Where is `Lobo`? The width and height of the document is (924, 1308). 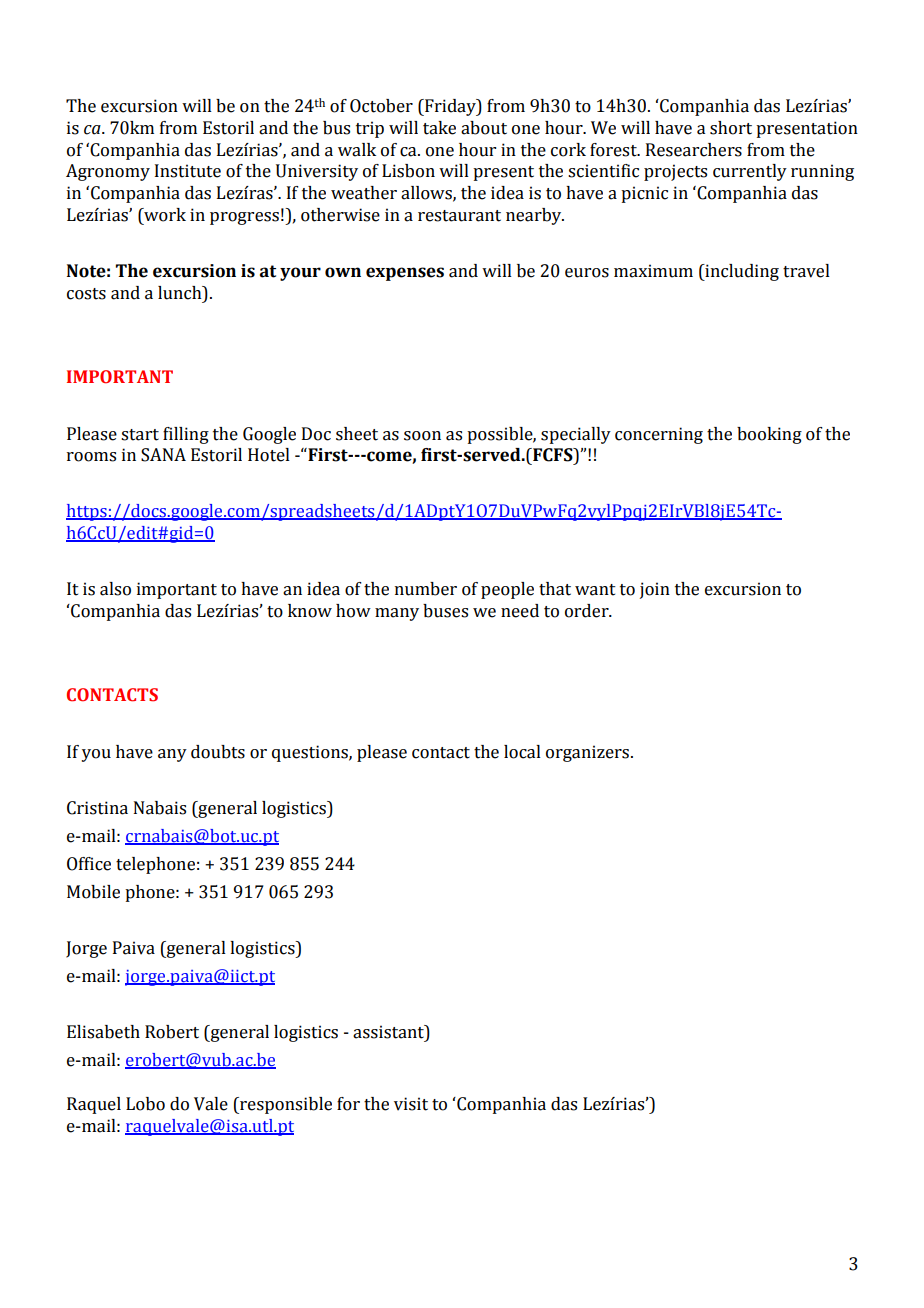 Lobo is located at coordinates (145, 1104).
